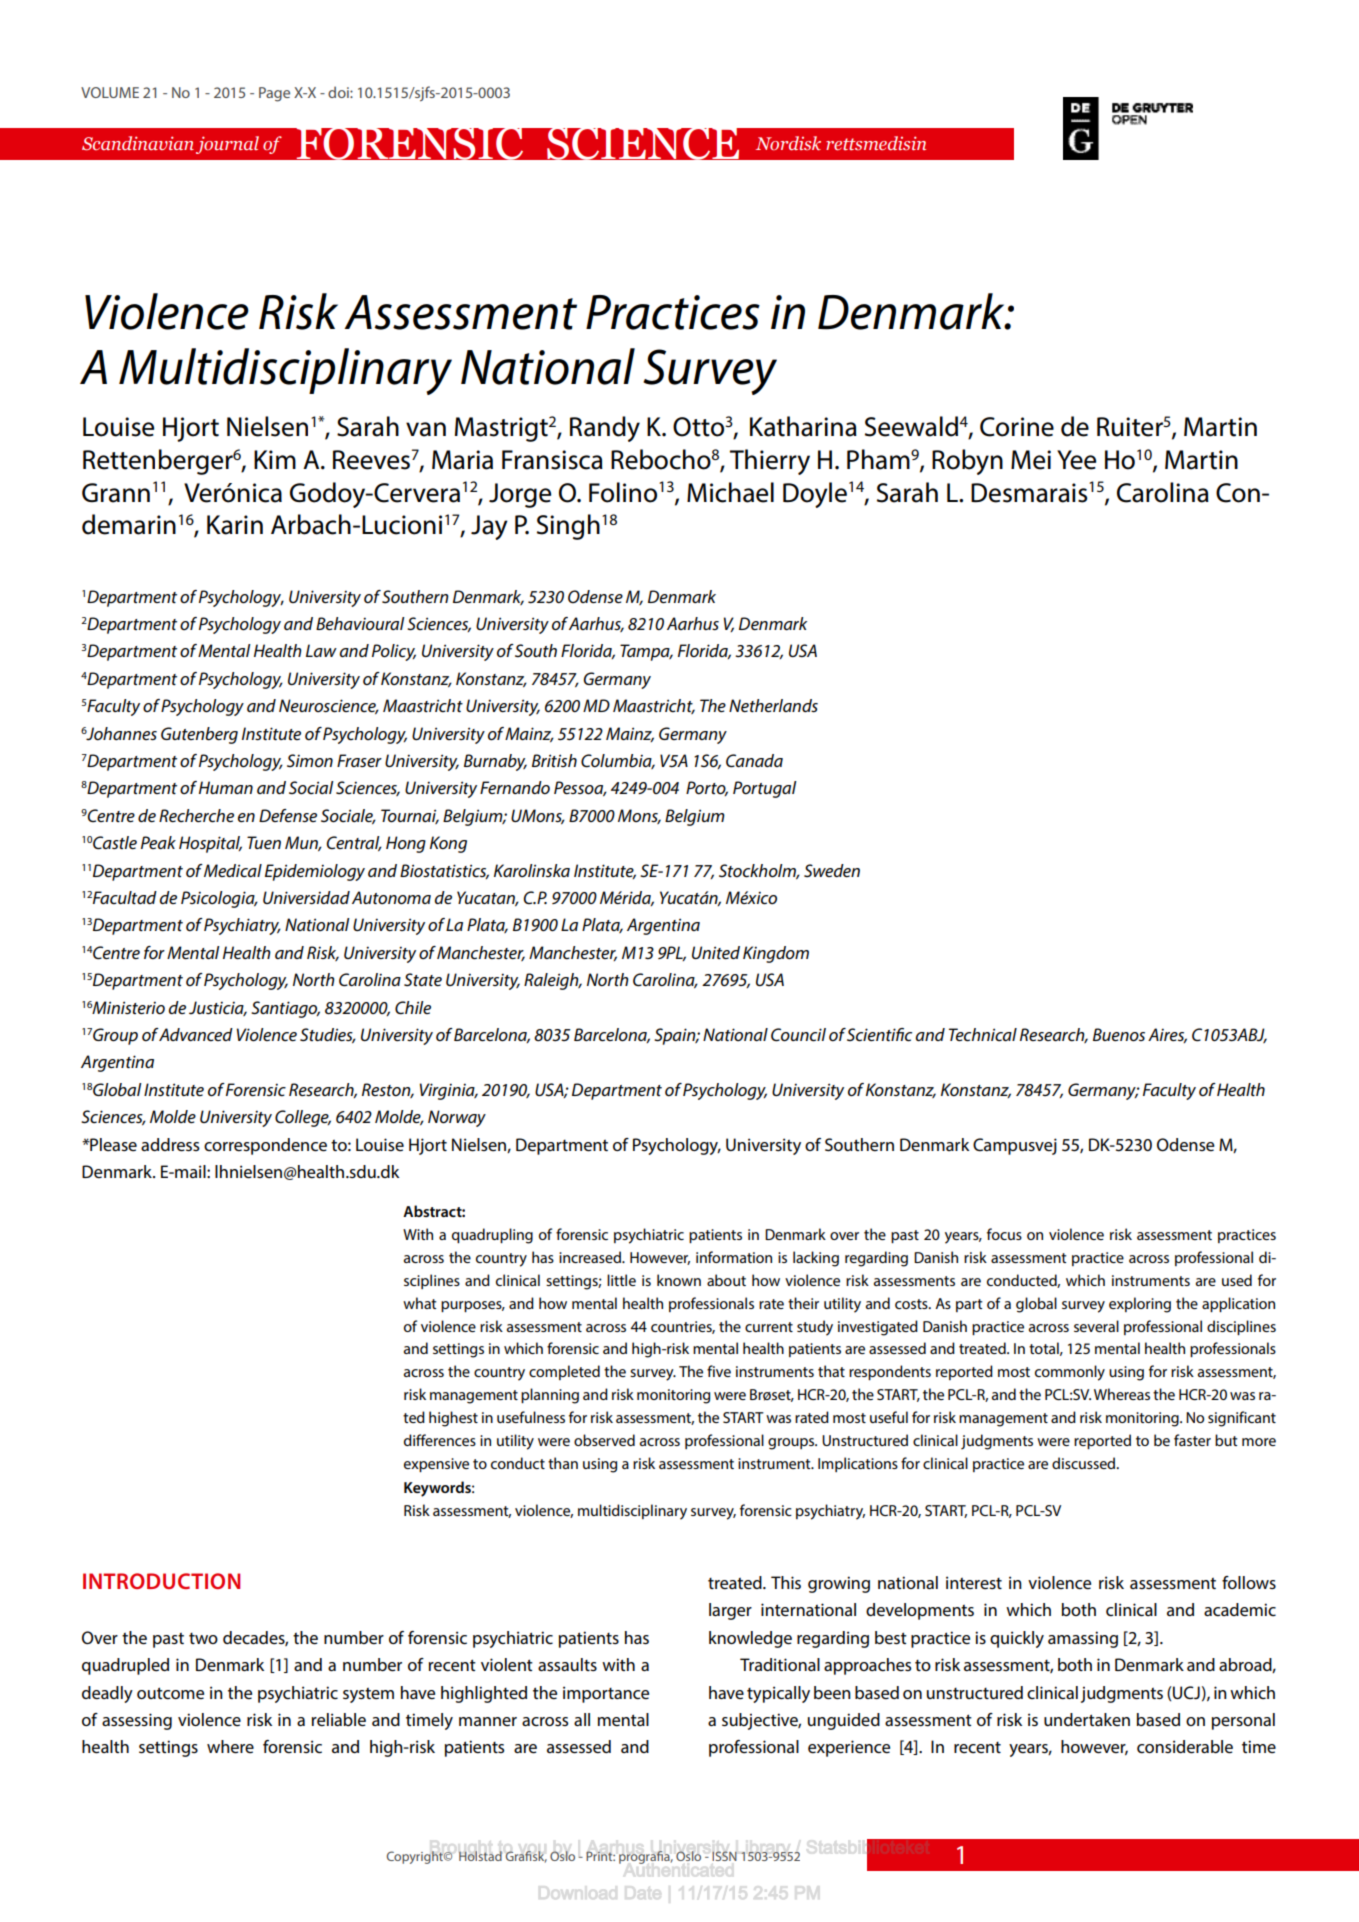 This screenshot has width=1359, height=1922. Describe the element at coordinates (265, 1146) in the screenshot. I see `correspondence` at that location.
